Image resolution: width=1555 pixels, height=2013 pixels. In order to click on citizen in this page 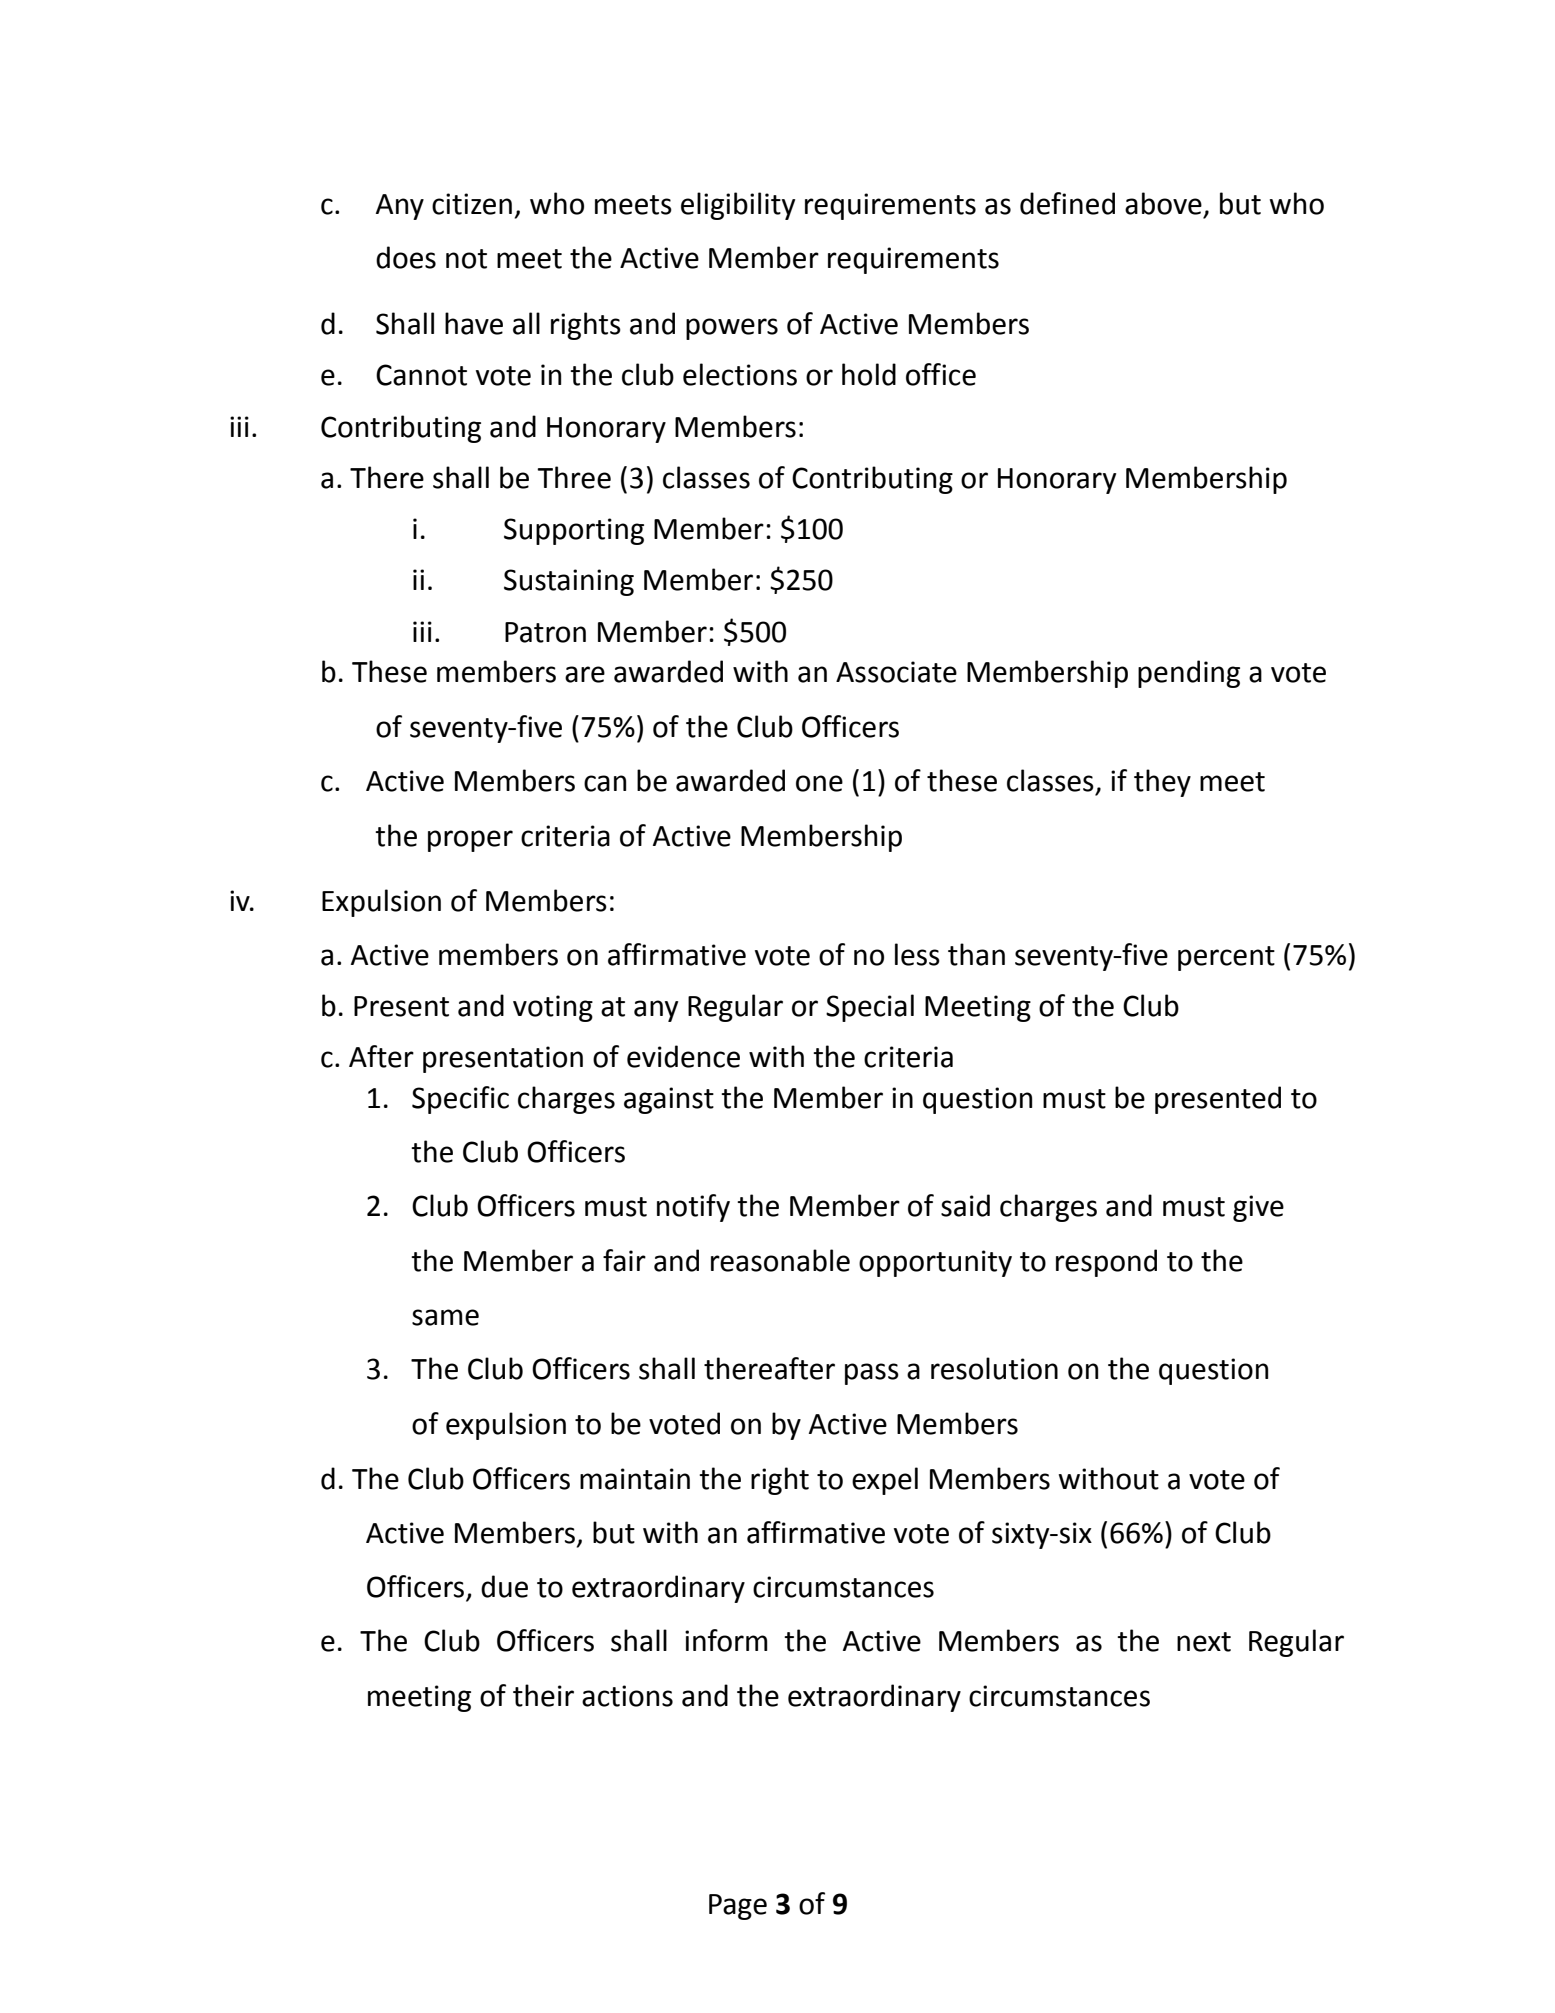, I will do `click(472, 204)`.
